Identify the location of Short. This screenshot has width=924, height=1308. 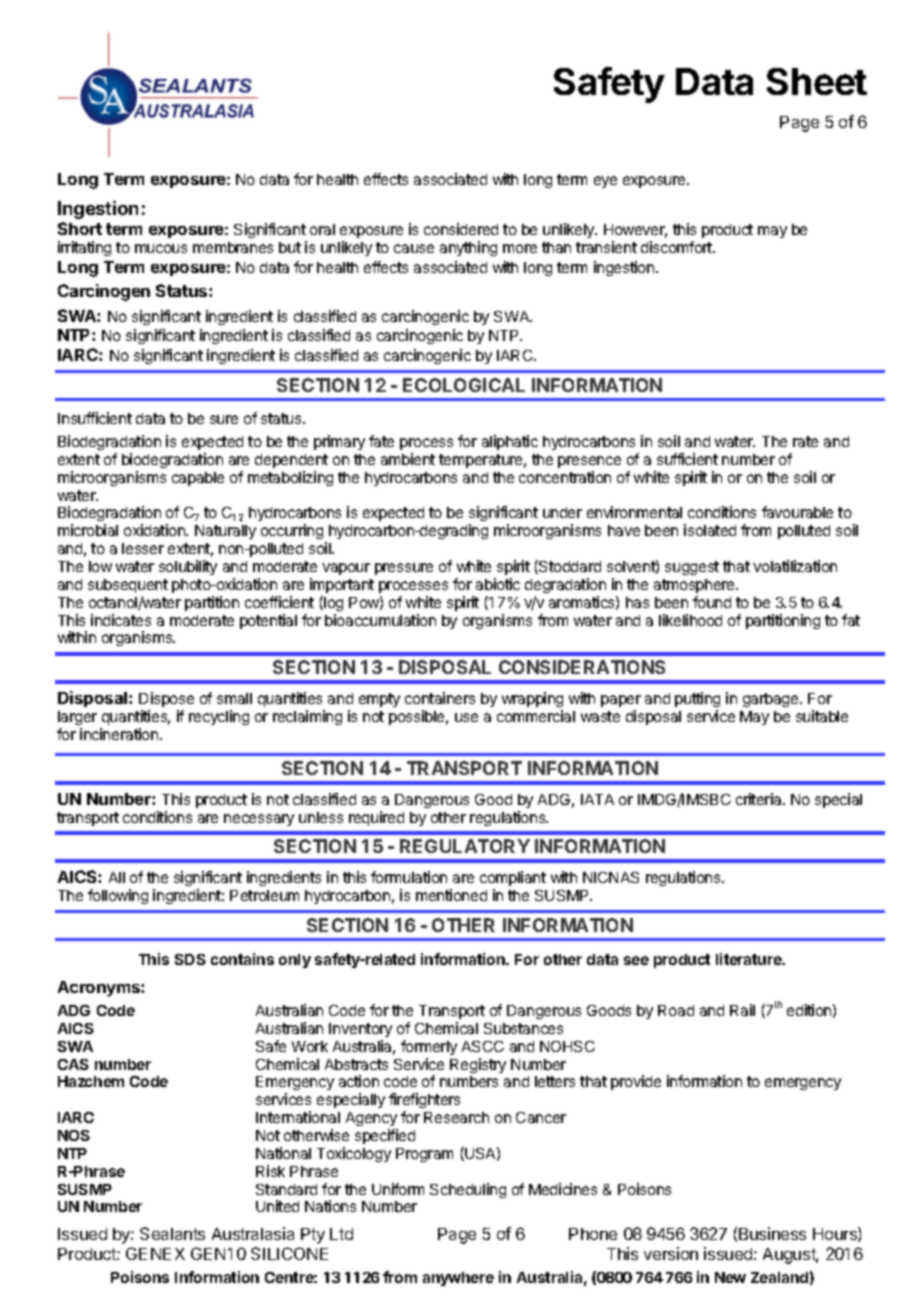
(80, 228).
